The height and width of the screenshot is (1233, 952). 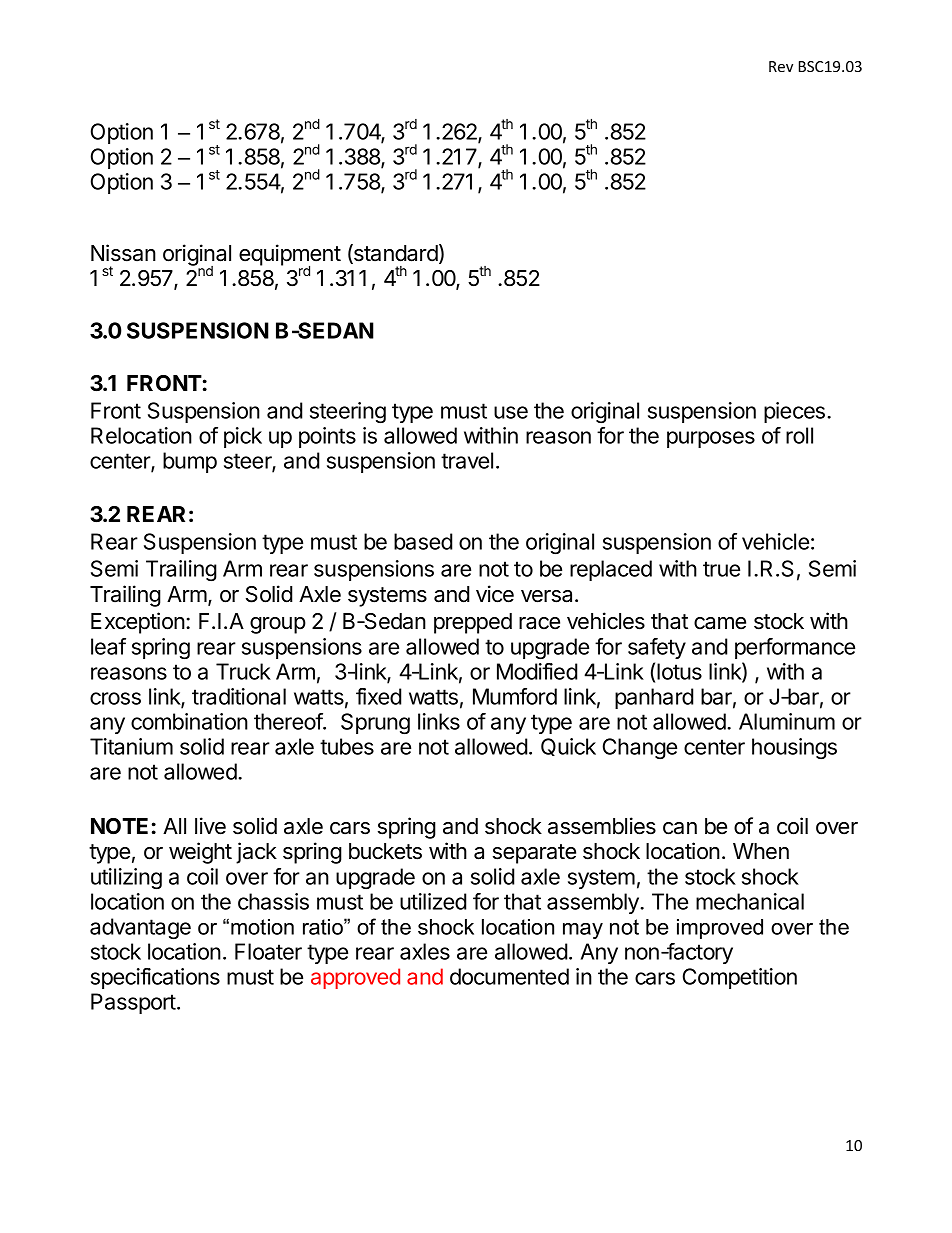 What do you see at coordinates (711, 439) in the screenshot?
I see `purposes` at bounding box center [711, 439].
